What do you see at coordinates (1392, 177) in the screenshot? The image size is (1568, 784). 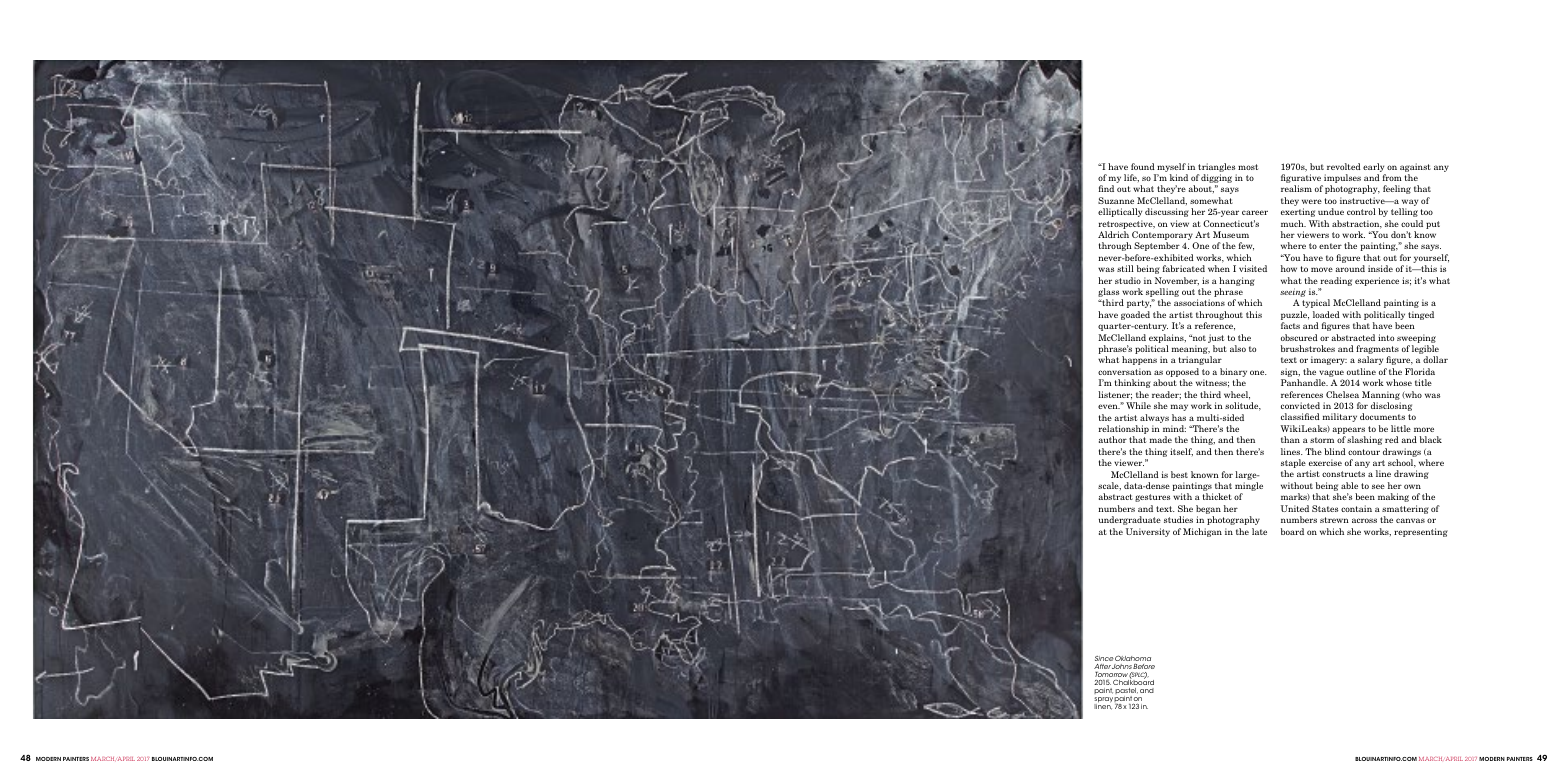 I see `from` at bounding box center [1392, 177].
